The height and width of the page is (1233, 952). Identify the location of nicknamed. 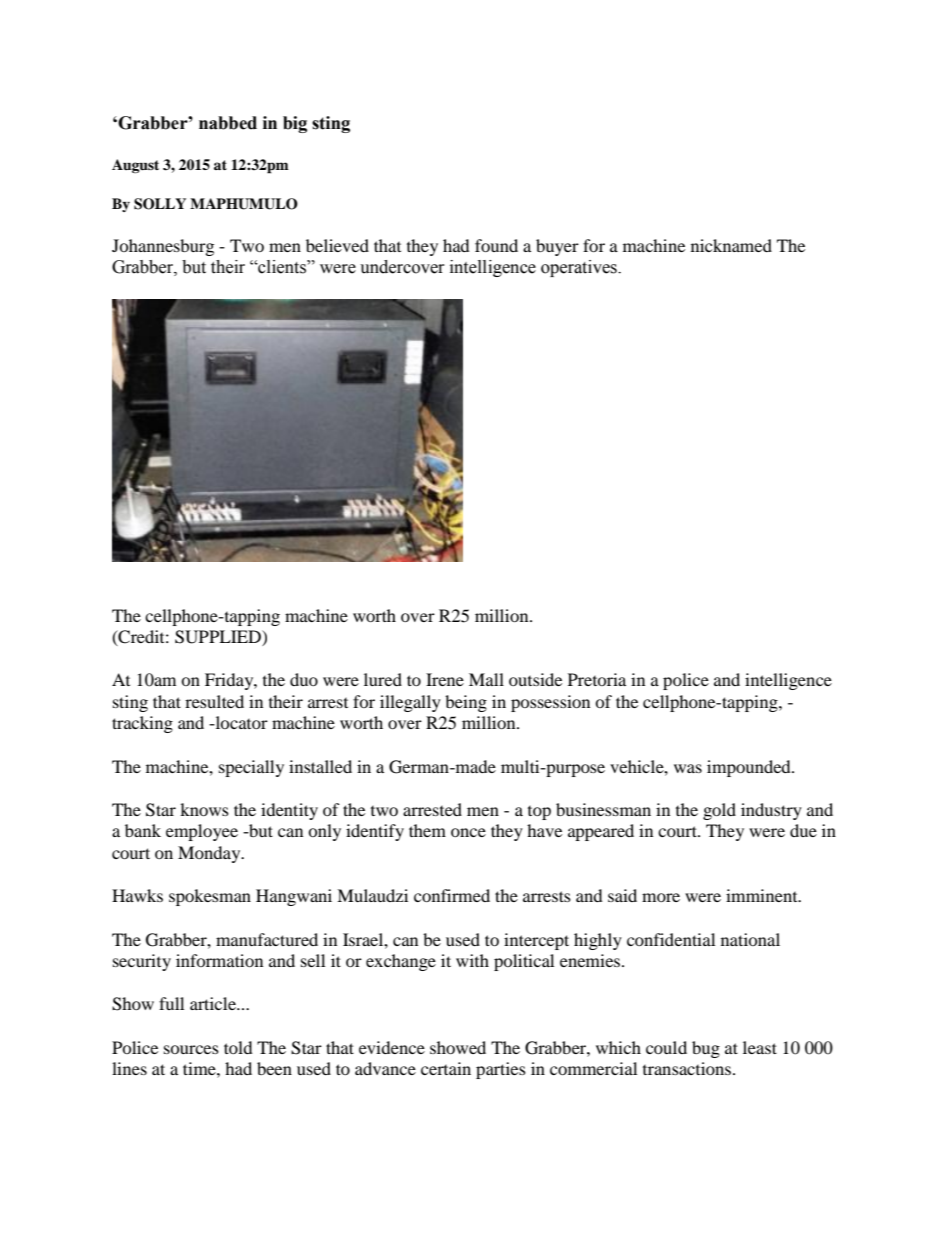
(731, 245).
